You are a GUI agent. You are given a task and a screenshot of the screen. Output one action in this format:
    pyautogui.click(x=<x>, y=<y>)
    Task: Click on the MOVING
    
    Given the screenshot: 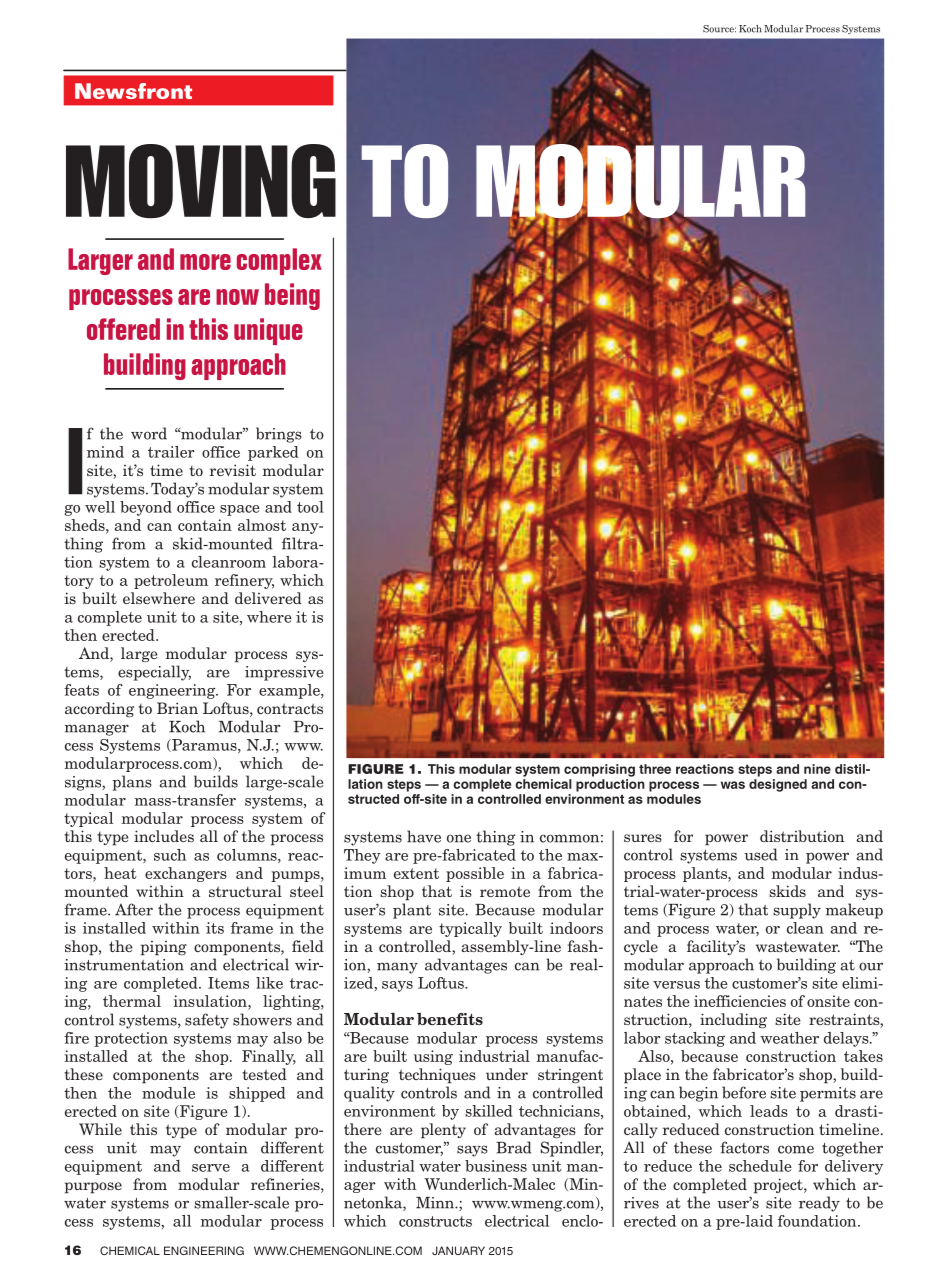 What is the action you would take?
    pyautogui.click(x=201, y=181)
